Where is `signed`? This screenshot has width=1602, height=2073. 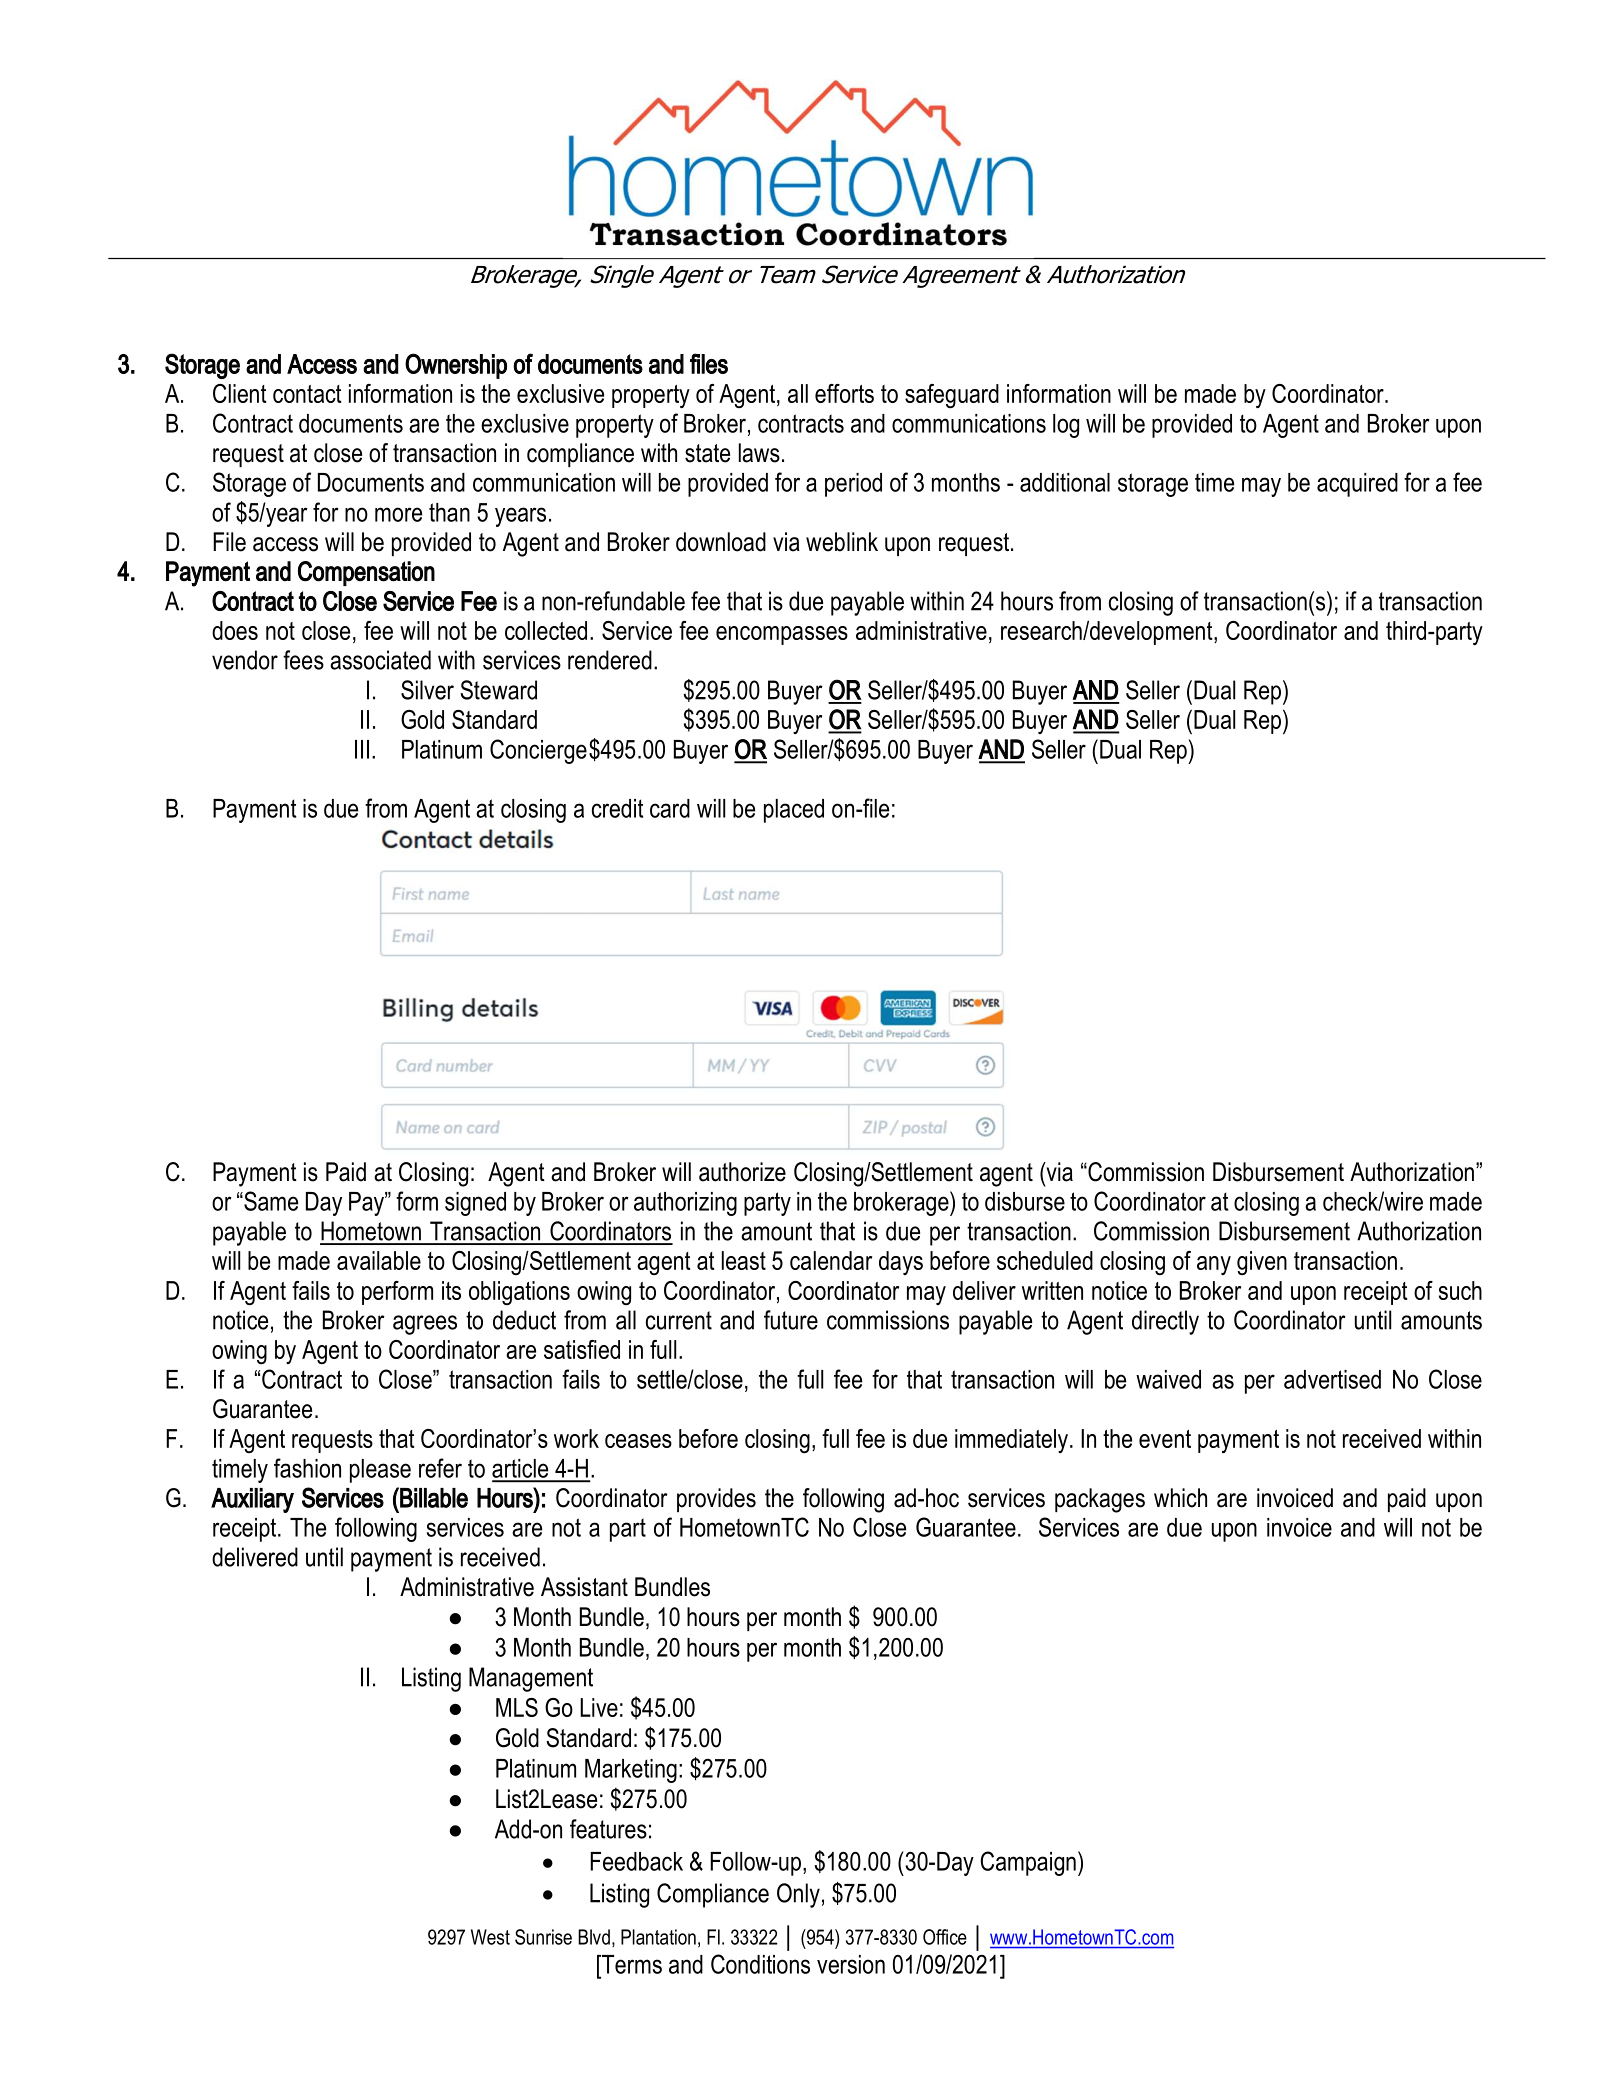 signed is located at coordinates (475, 1204).
